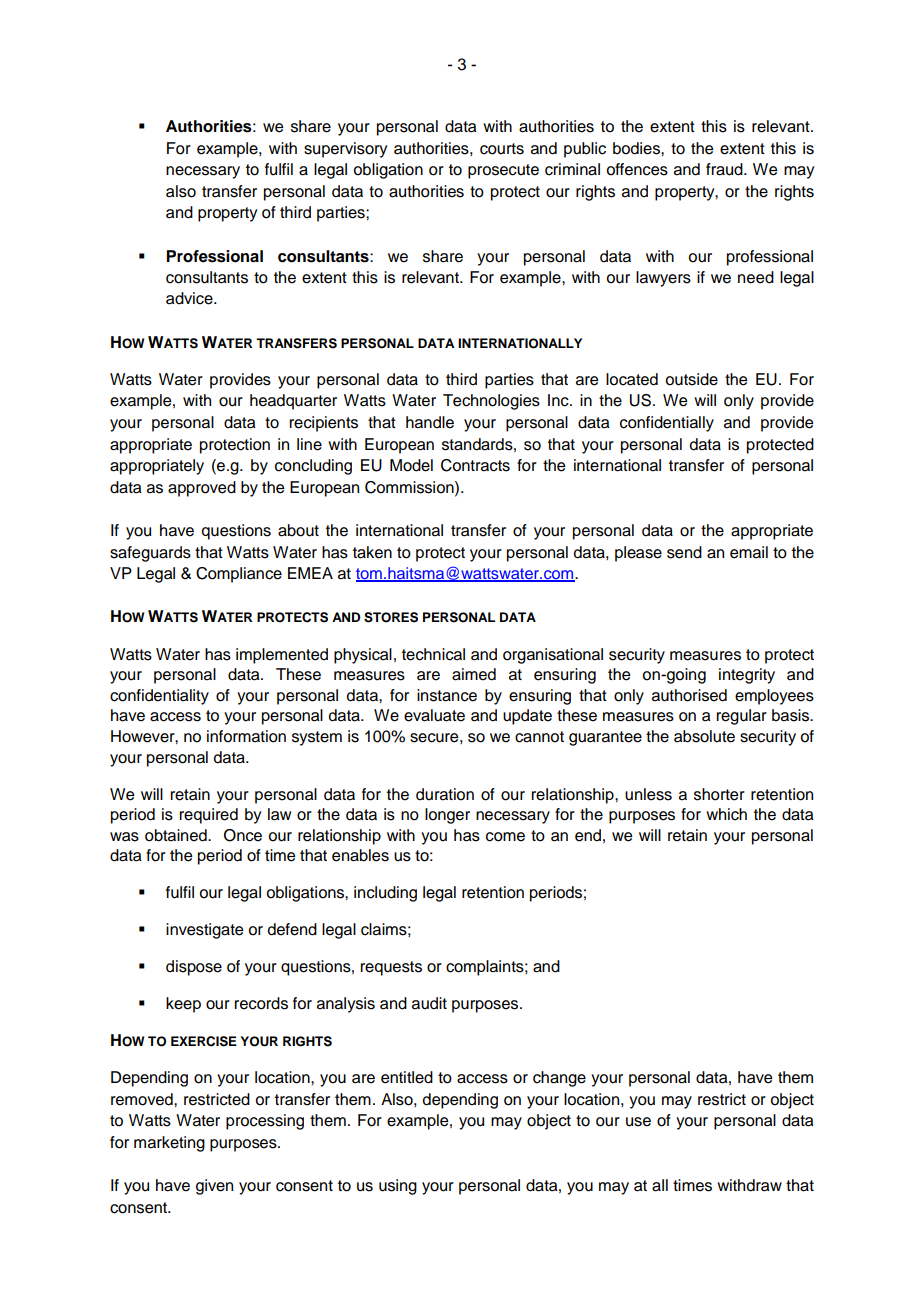  I want to click on marketing, so click(169, 1144).
